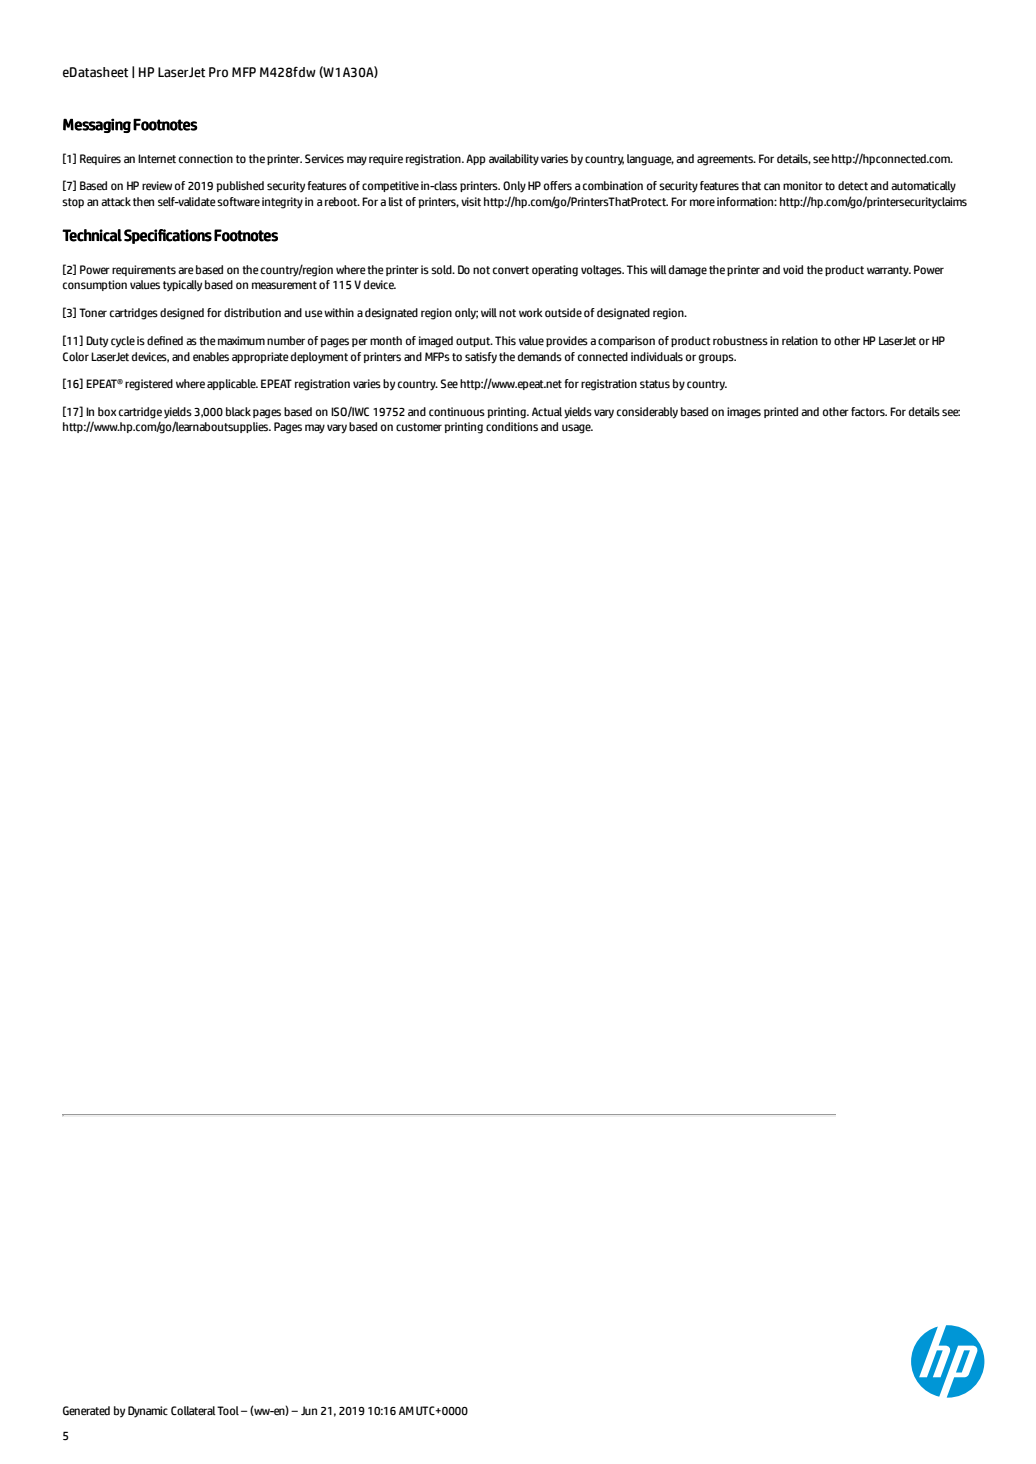 Image resolution: width=1036 pixels, height=1464 pixels. Describe the element at coordinates (157, 159) in the screenshot. I see `Internet` at that location.
